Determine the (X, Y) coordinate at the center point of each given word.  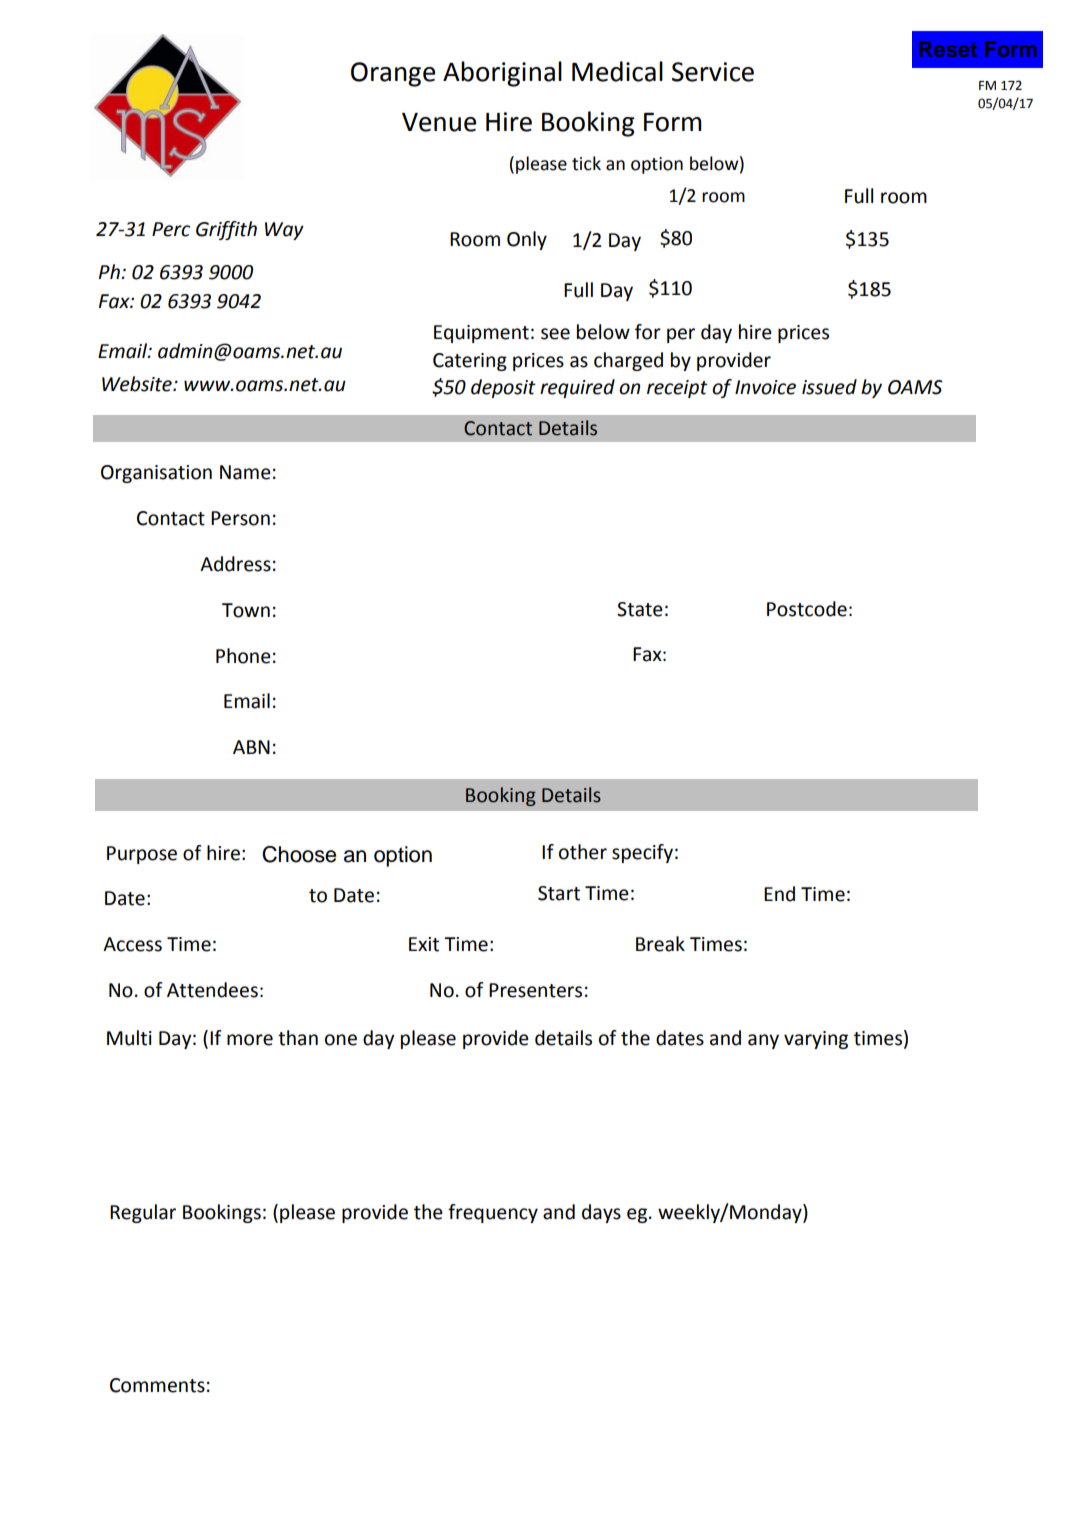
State (640, 609)
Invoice (765, 387)
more (250, 1040)
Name (245, 472)
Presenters (535, 990)
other (583, 852)
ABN (251, 747)
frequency (493, 1213)
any (763, 1041)
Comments (157, 1385)
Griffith (226, 230)
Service (713, 72)
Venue (439, 122)
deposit (503, 388)
